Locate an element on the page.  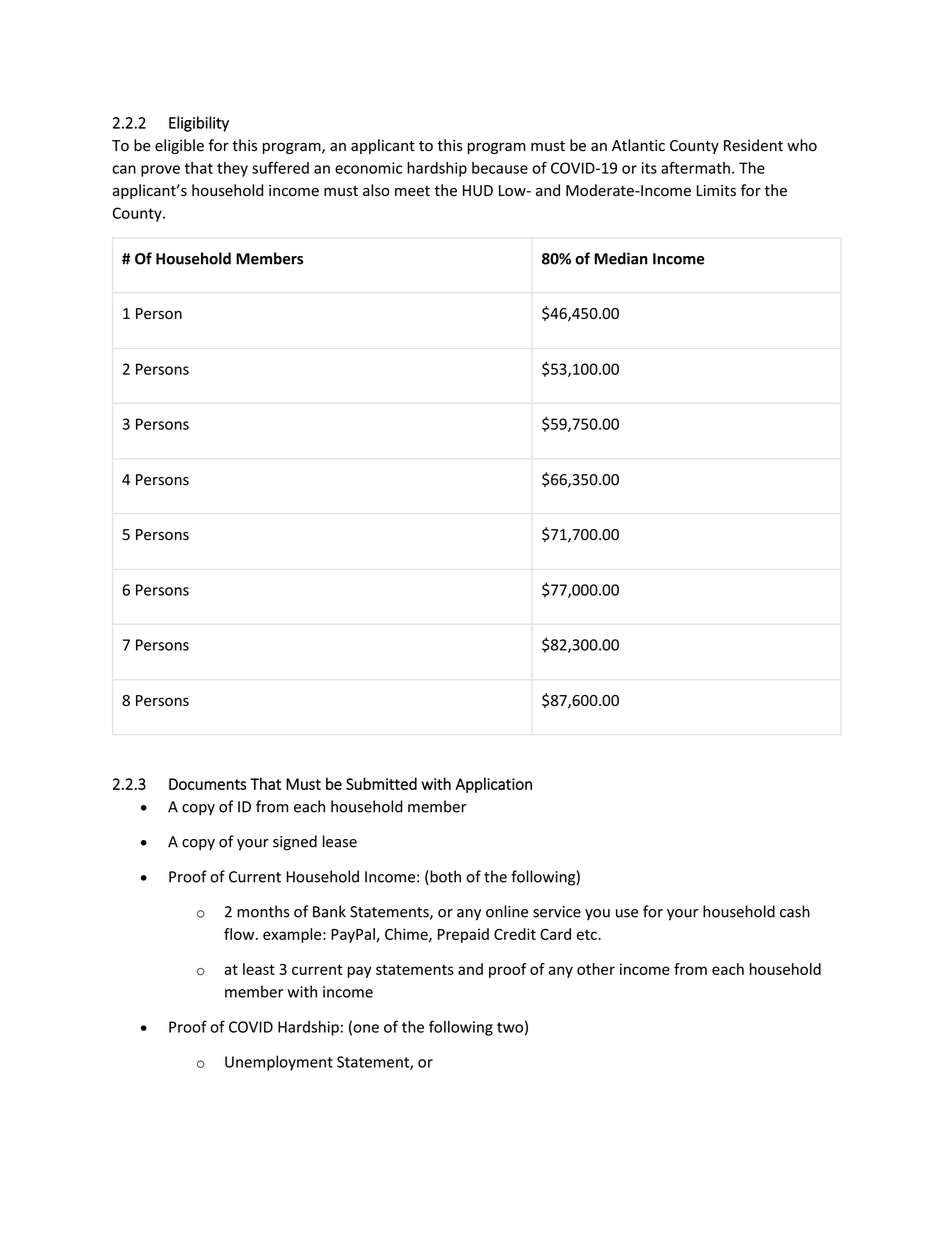
Application is located at coordinates (493, 785).
